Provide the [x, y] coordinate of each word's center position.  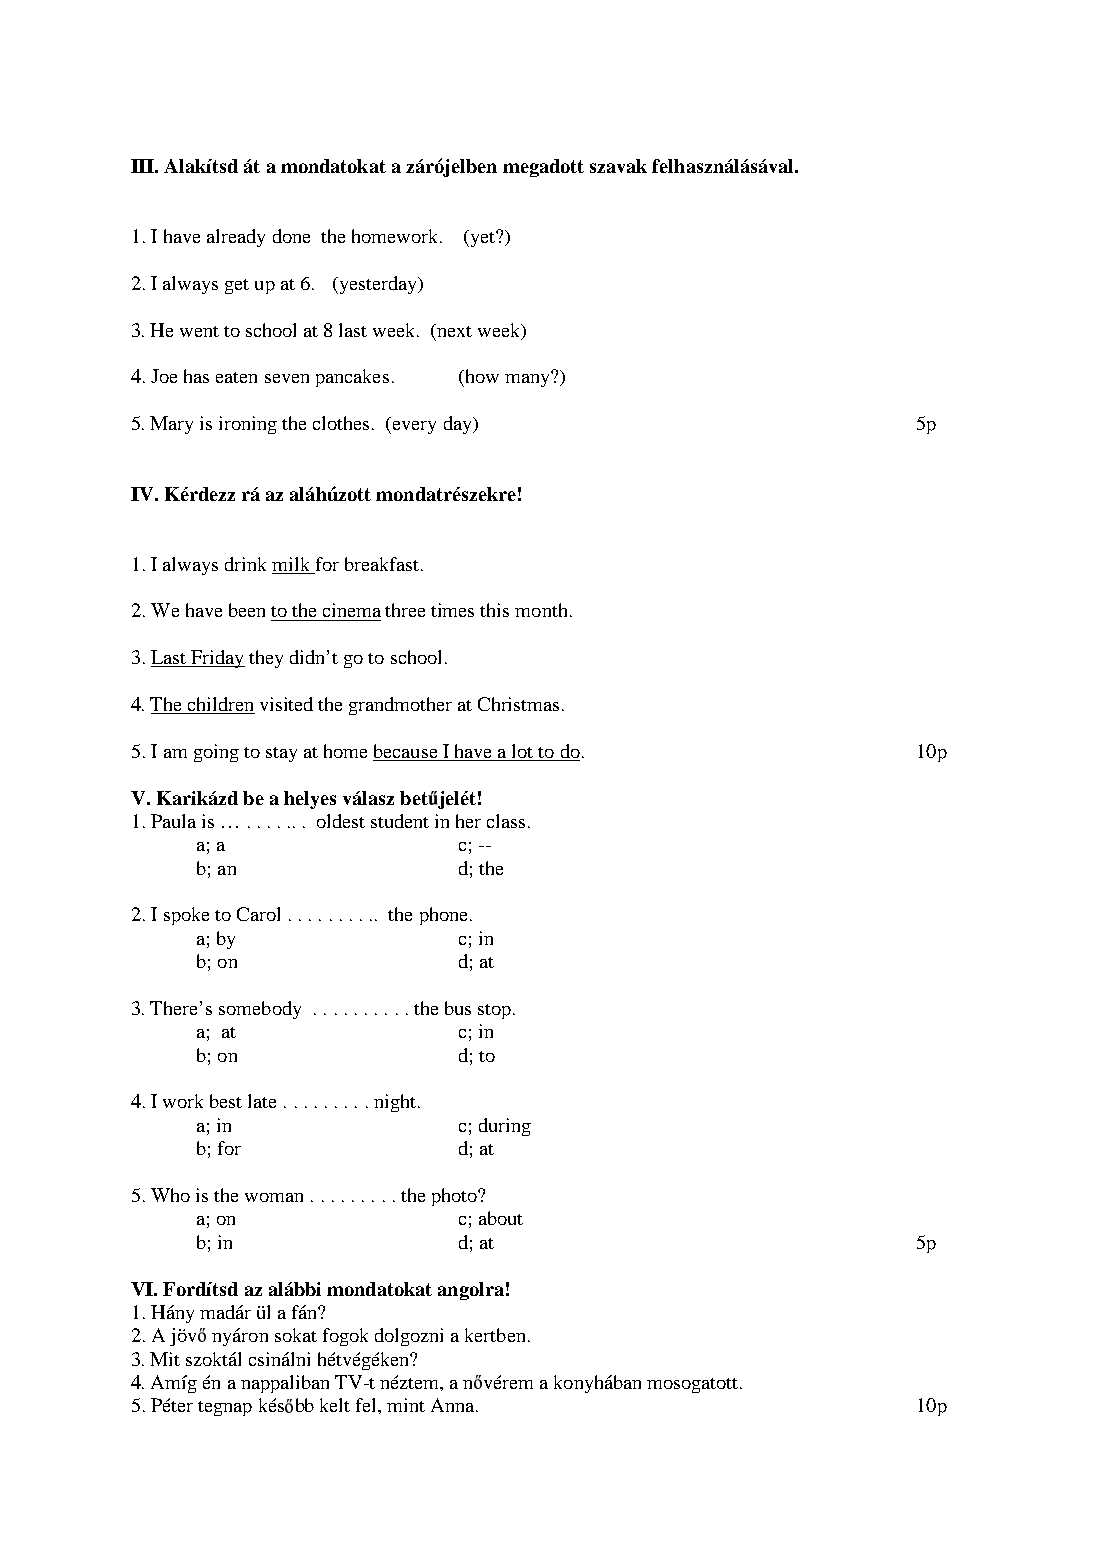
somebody [260, 1010]
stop [494, 1011]
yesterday [378, 285]
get [237, 286]
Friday [217, 659]
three [405, 610]
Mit [165, 1359]
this [494, 610]
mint [406, 1405]
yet [482, 238]
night [395, 1103]
